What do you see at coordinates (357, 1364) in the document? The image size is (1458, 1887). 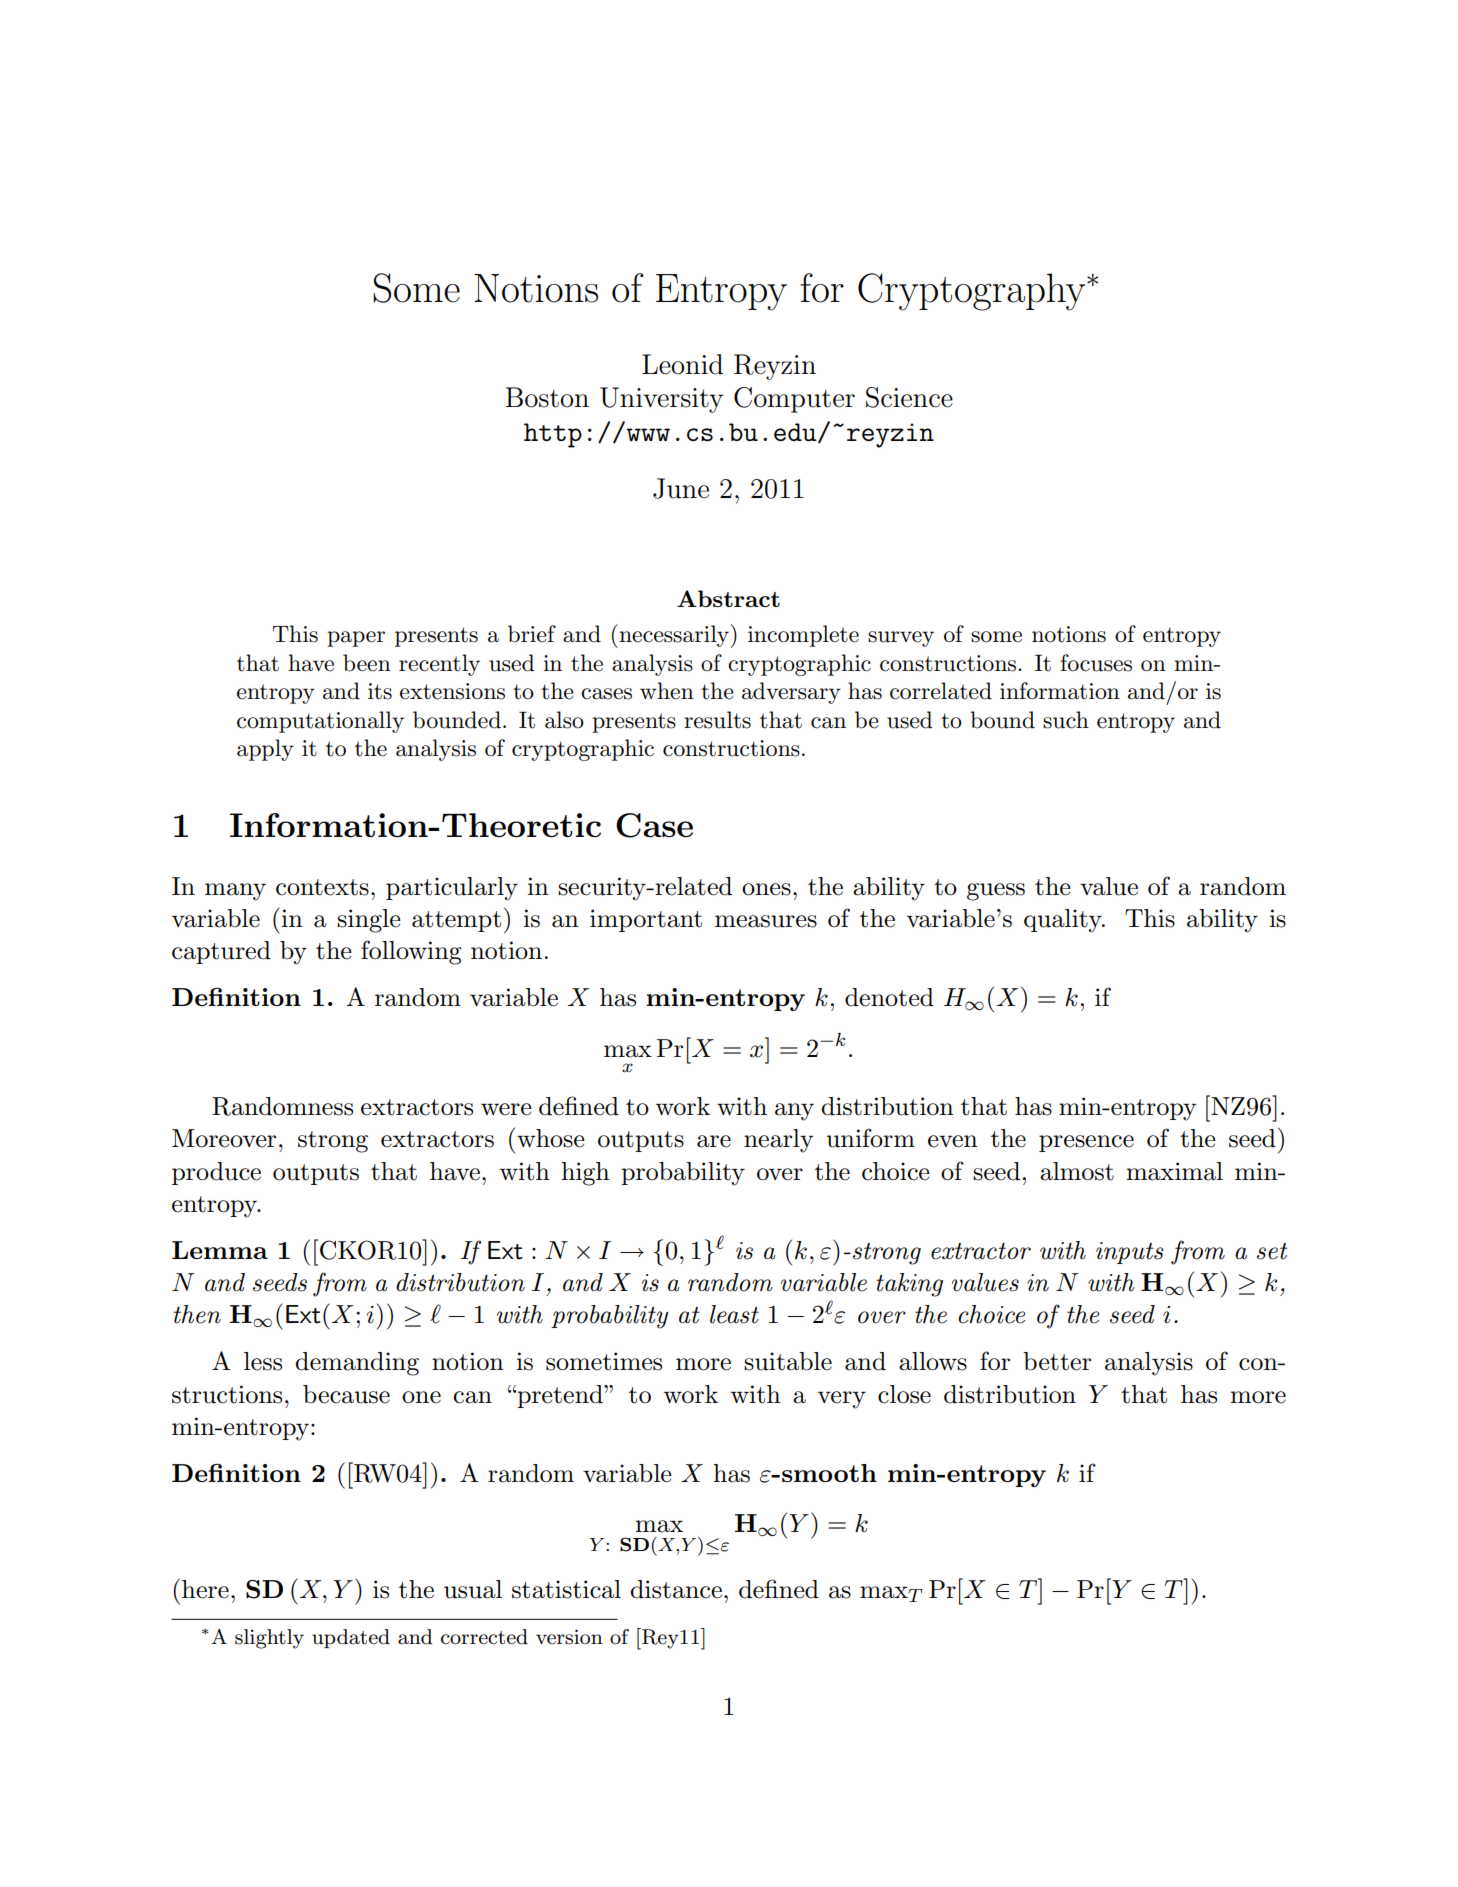 I see `demanding` at bounding box center [357, 1364].
